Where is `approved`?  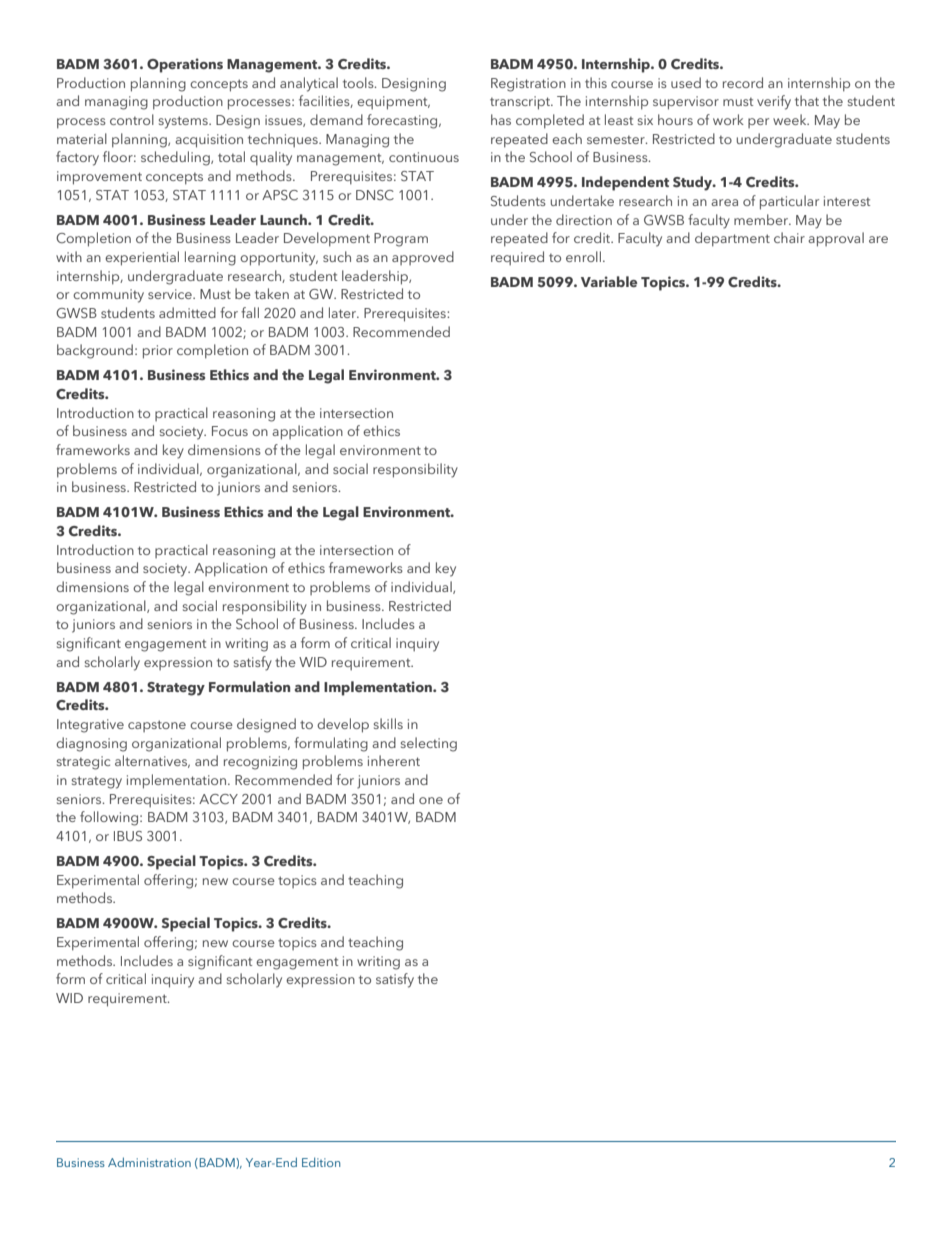 approved is located at coordinates (423, 258).
